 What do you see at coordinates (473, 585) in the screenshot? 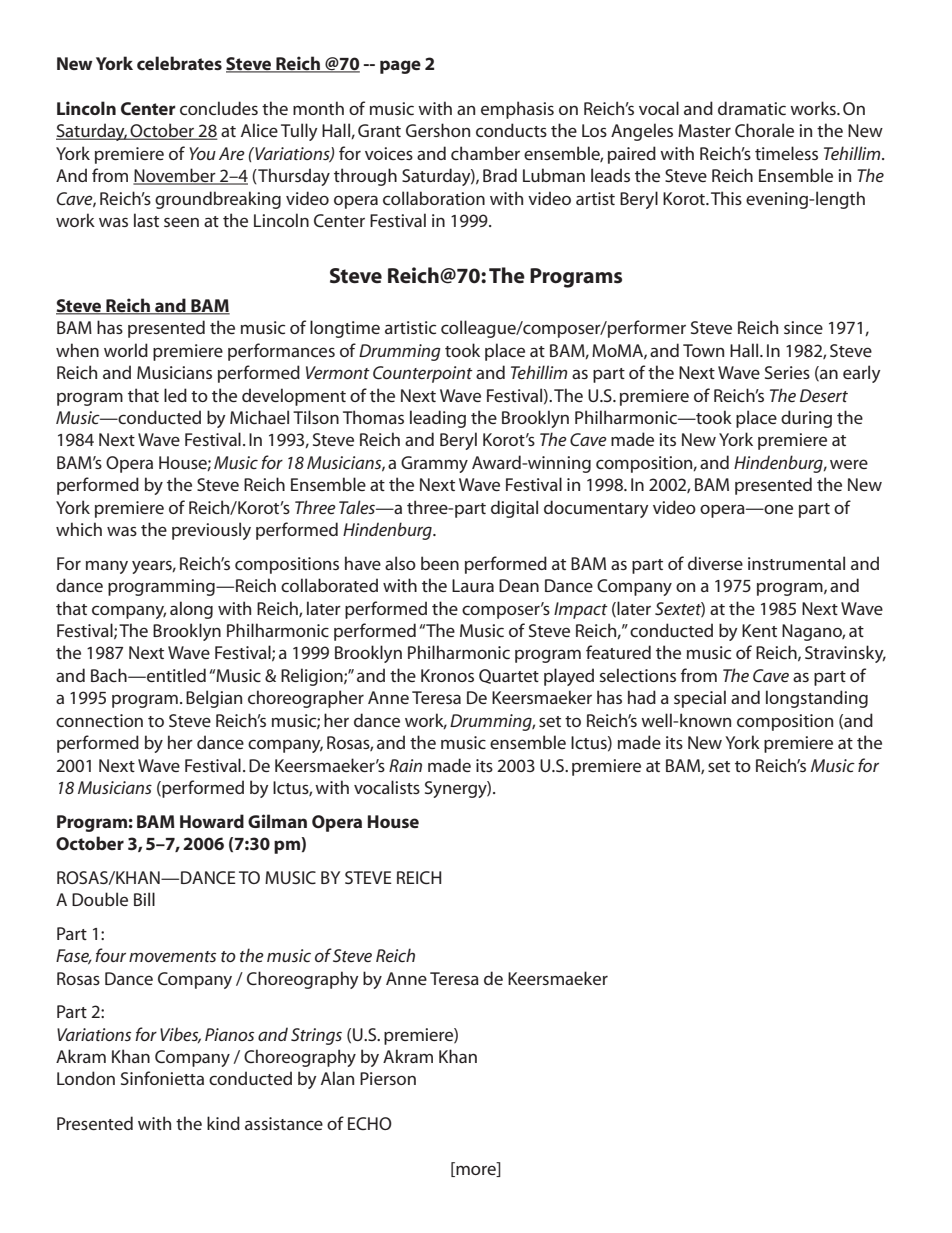
I see `Laura` at bounding box center [473, 585].
